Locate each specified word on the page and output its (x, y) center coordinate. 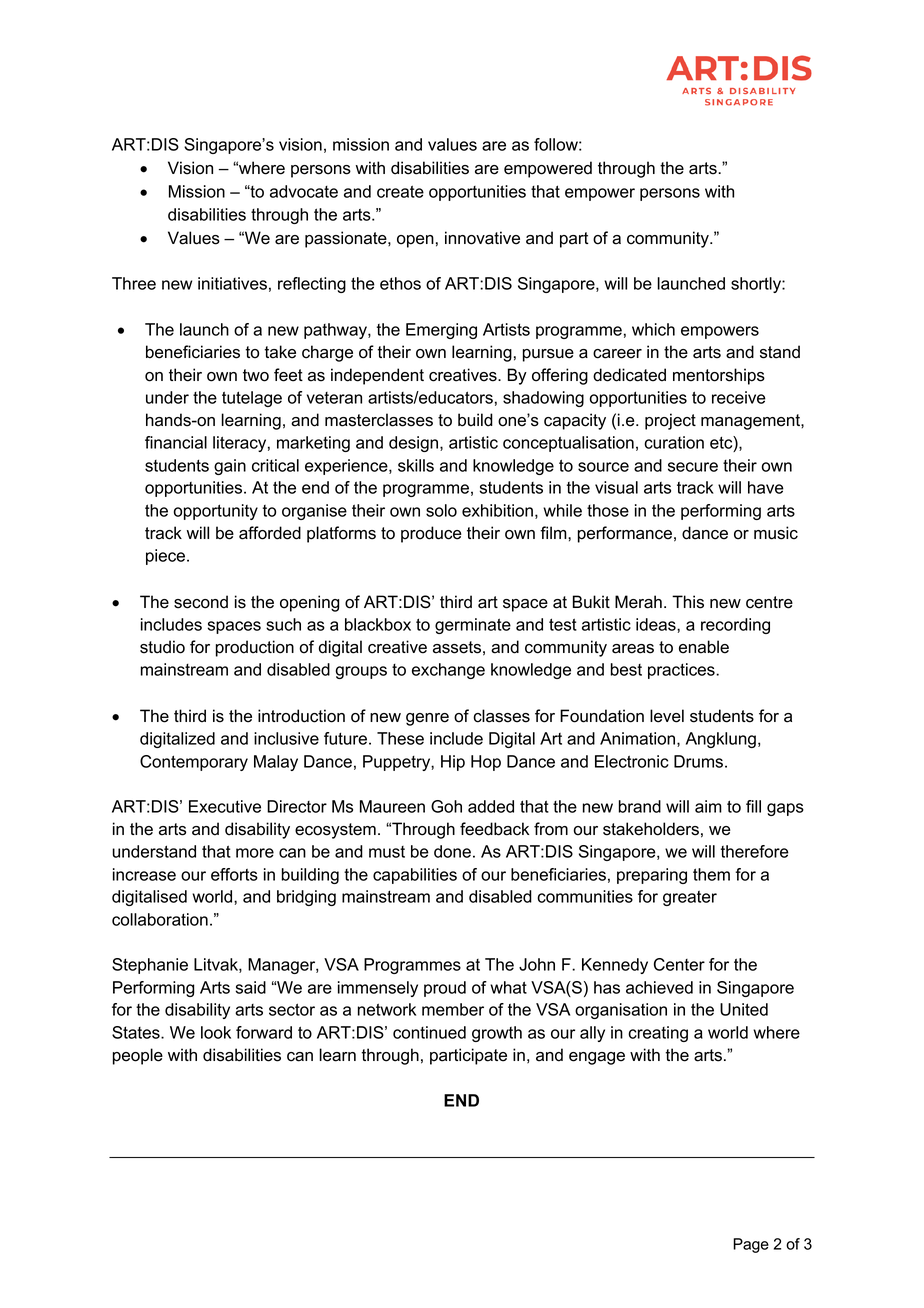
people (138, 1056)
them (711, 874)
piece (167, 557)
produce (431, 534)
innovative (482, 238)
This (688, 602)
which (653, 329)
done (452, 851)
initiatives (232, 283)
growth (497, 1034)
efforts (234, 874)
